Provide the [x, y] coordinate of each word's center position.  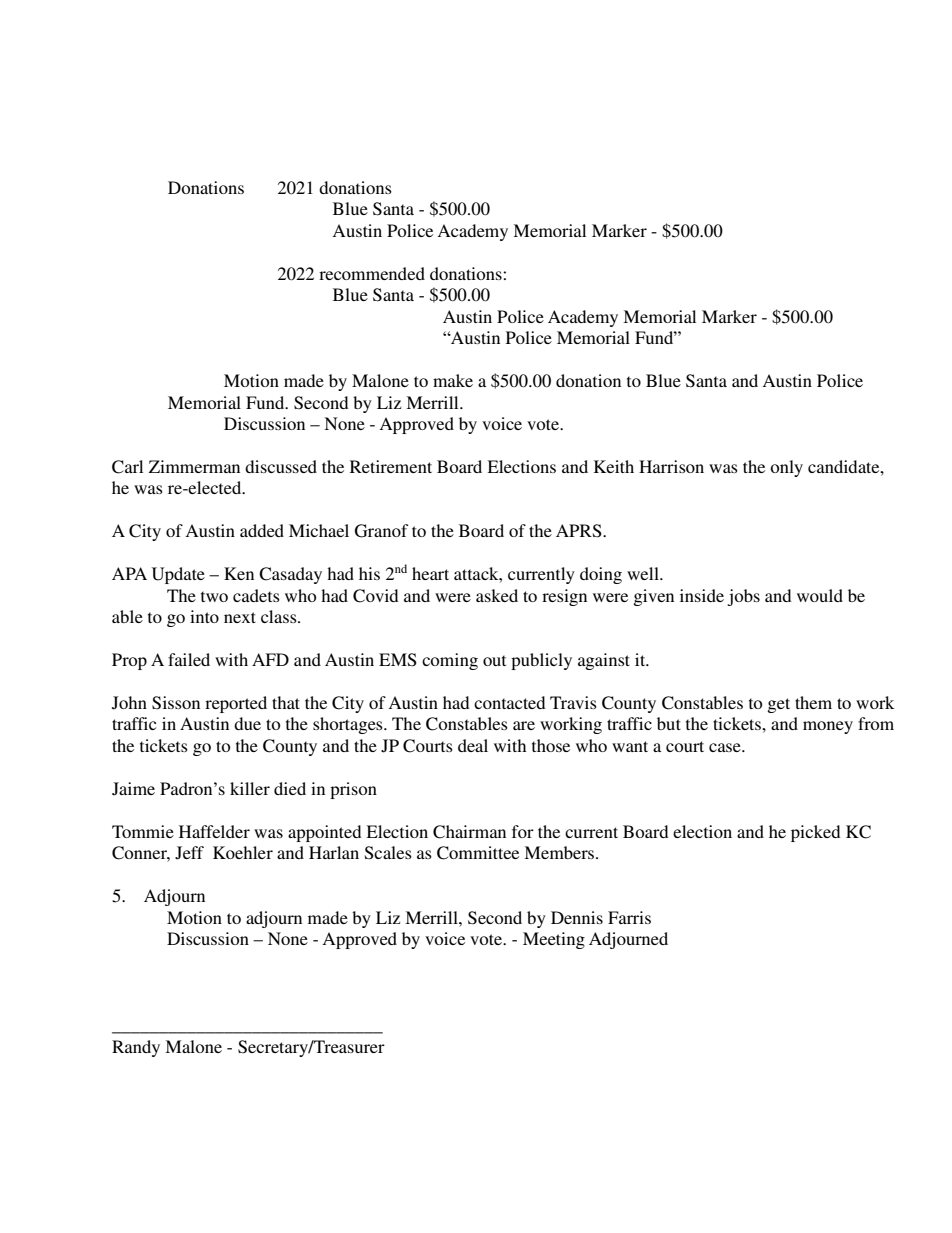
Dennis [577, 917]
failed [189, 659]
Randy [136, 1048]
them [813, 702]
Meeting [554, 940]
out [494, 660]
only [786, 468]
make [453, 380]
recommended [372, 273]
